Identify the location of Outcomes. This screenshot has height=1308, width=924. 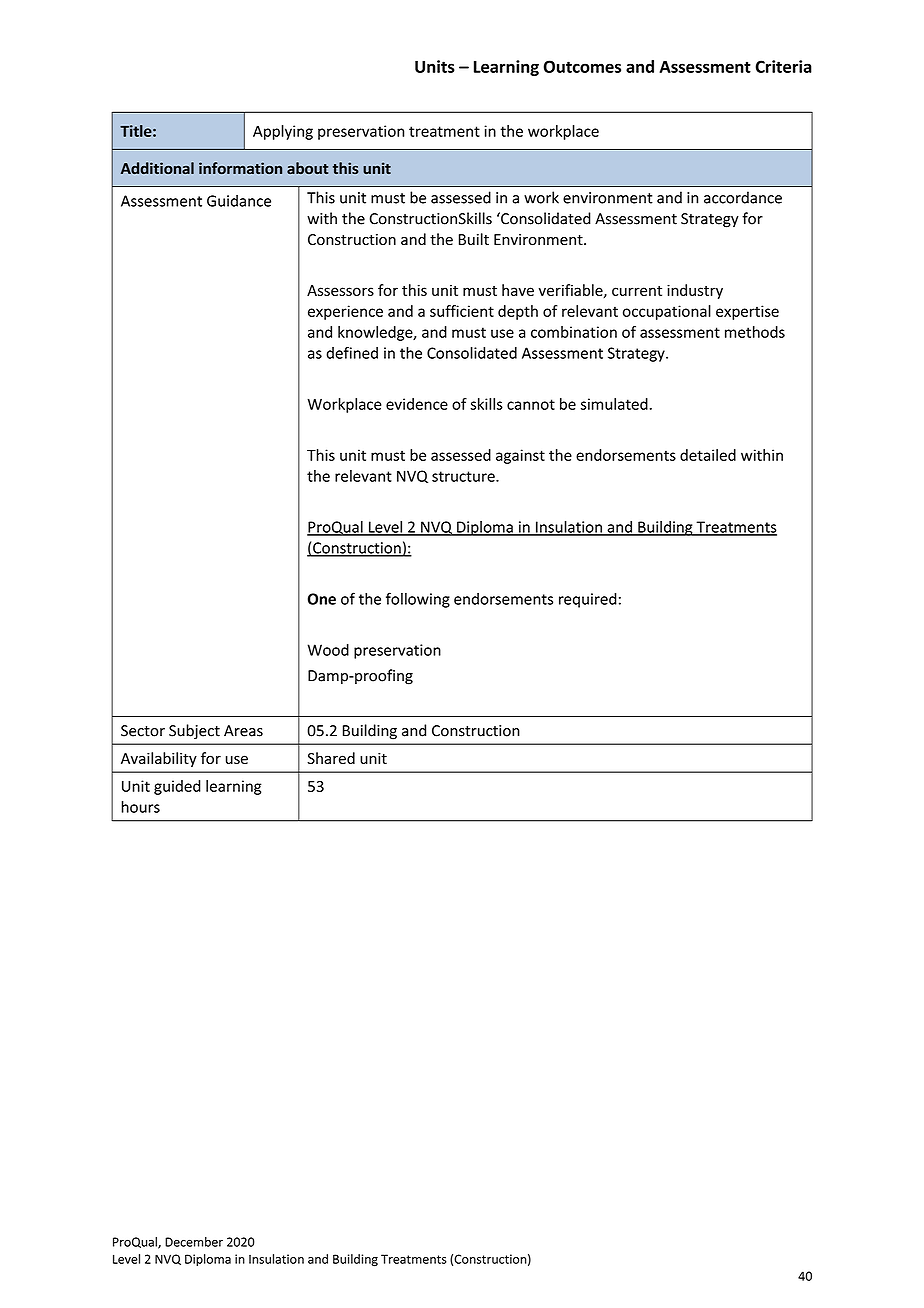
(582, 66).
